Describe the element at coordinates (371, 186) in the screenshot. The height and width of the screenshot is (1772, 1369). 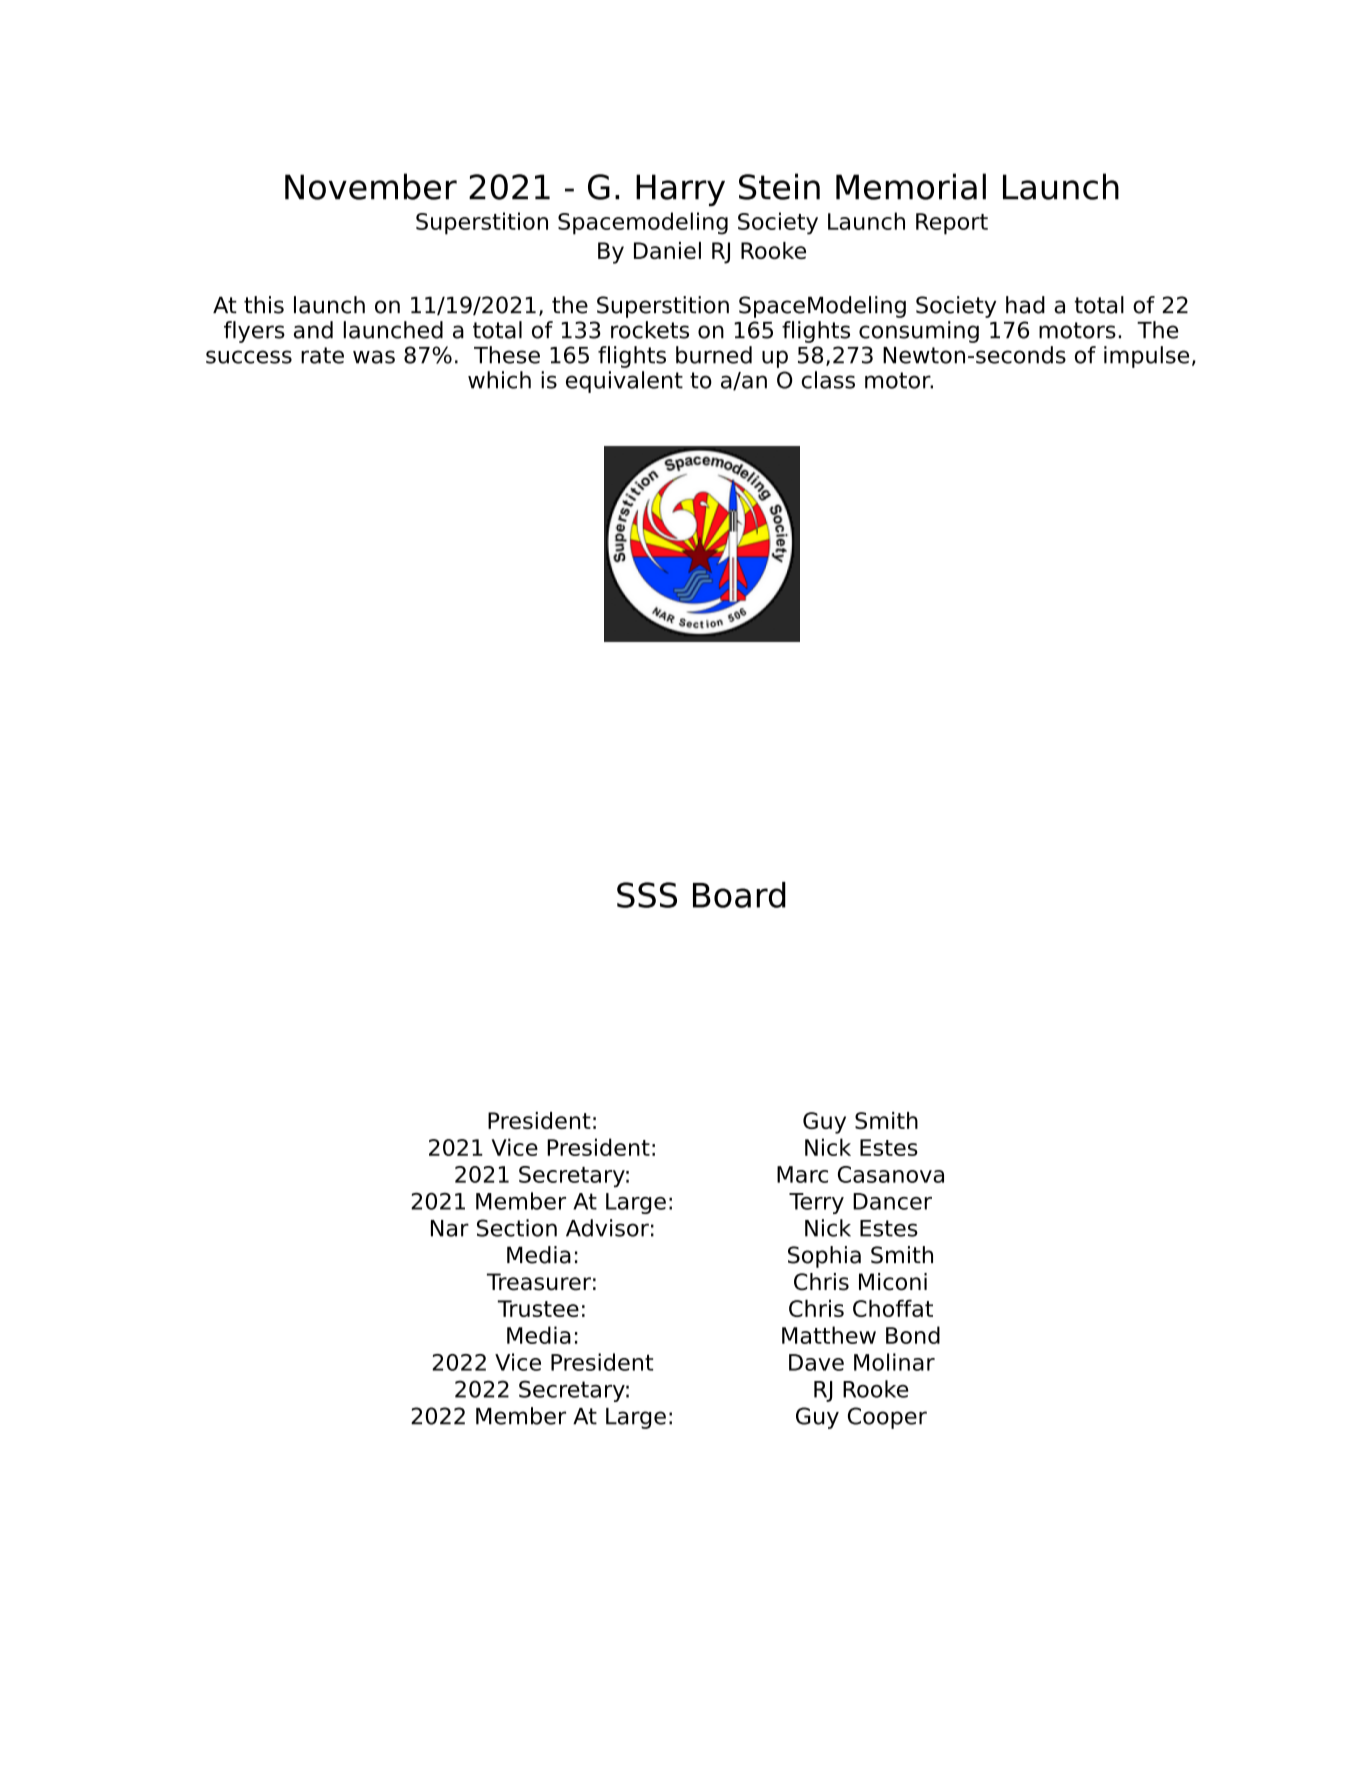
I see `November` at that location.
